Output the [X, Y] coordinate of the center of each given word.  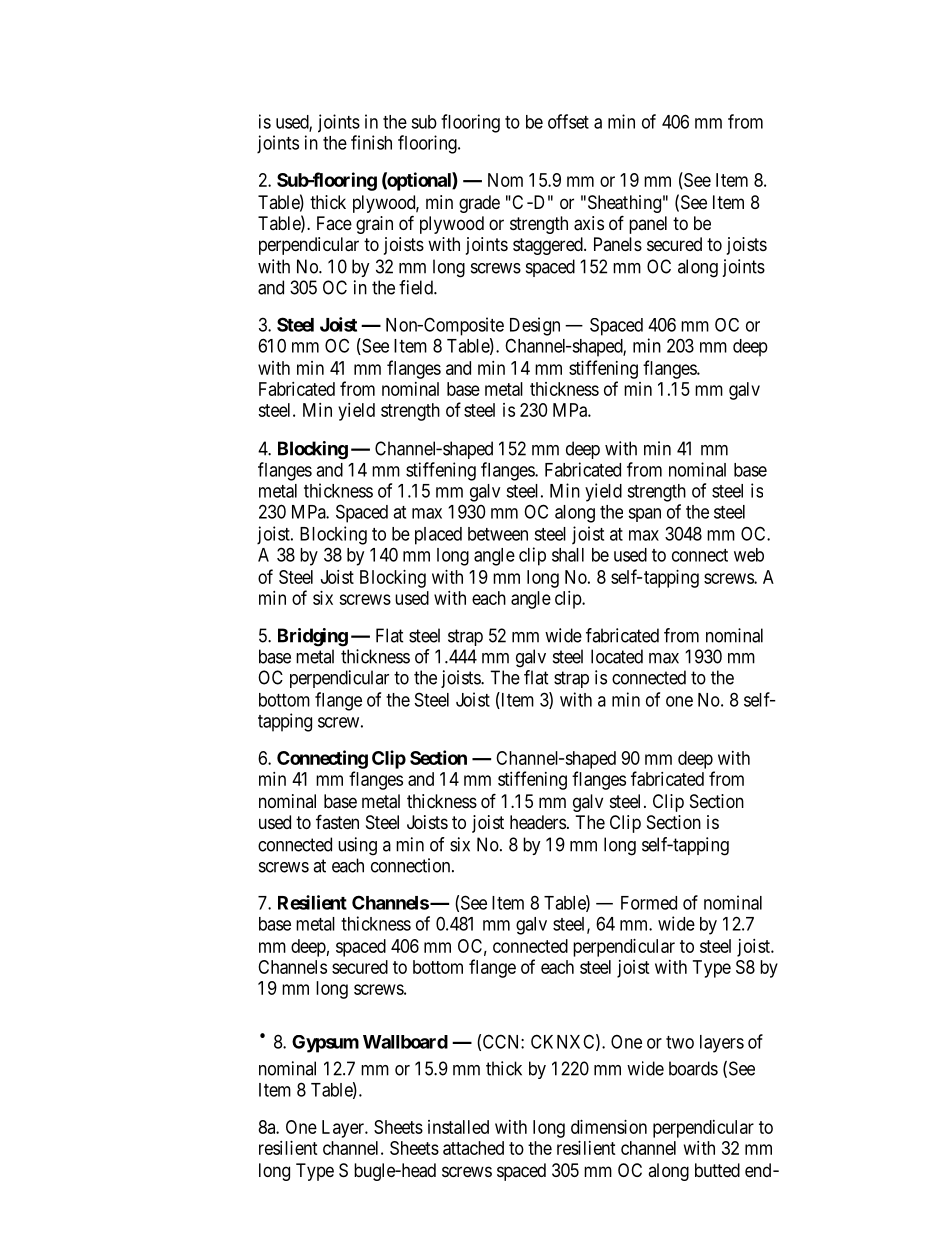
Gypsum [325, 1044]
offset [568, 121]
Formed [649, 903]
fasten [337, 821]
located [617, 656]
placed [438, 536]
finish [371, 142]
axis [589, 223]
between [498, 534]
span [644, 515]
